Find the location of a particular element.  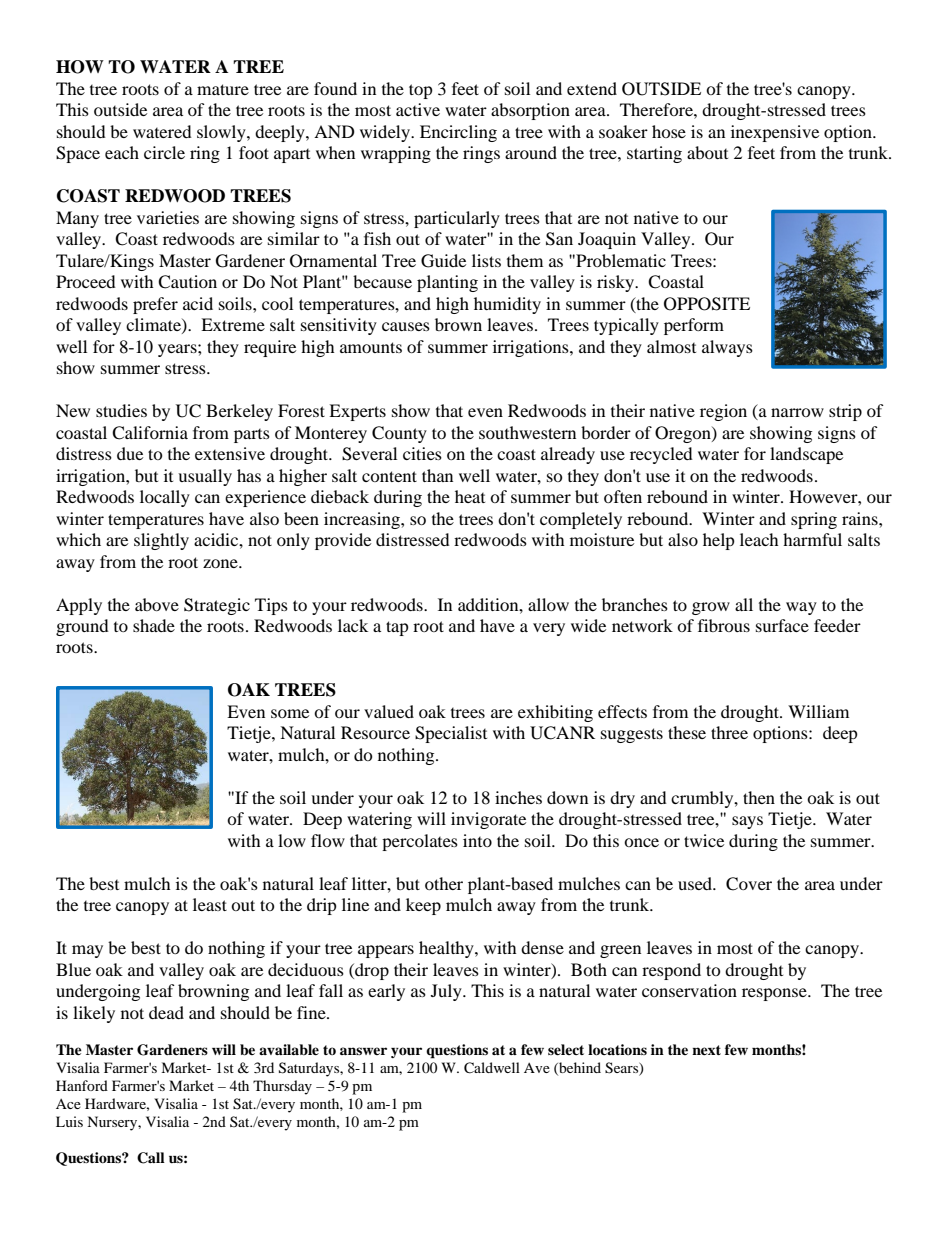

inexpensive is located at coordinates (775, 133).
